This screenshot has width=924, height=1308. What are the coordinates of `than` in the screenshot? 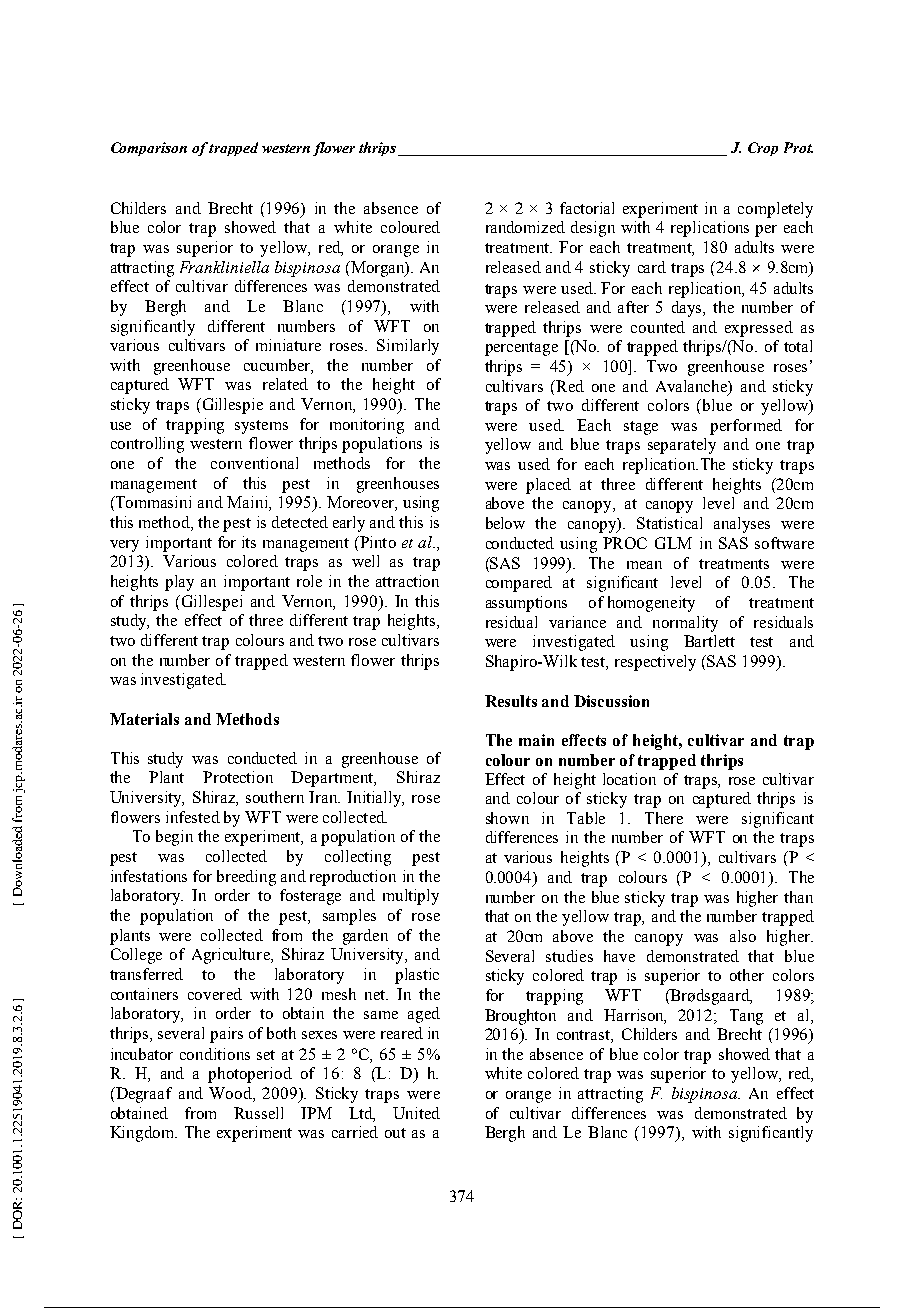 It's located at (798, 897).
